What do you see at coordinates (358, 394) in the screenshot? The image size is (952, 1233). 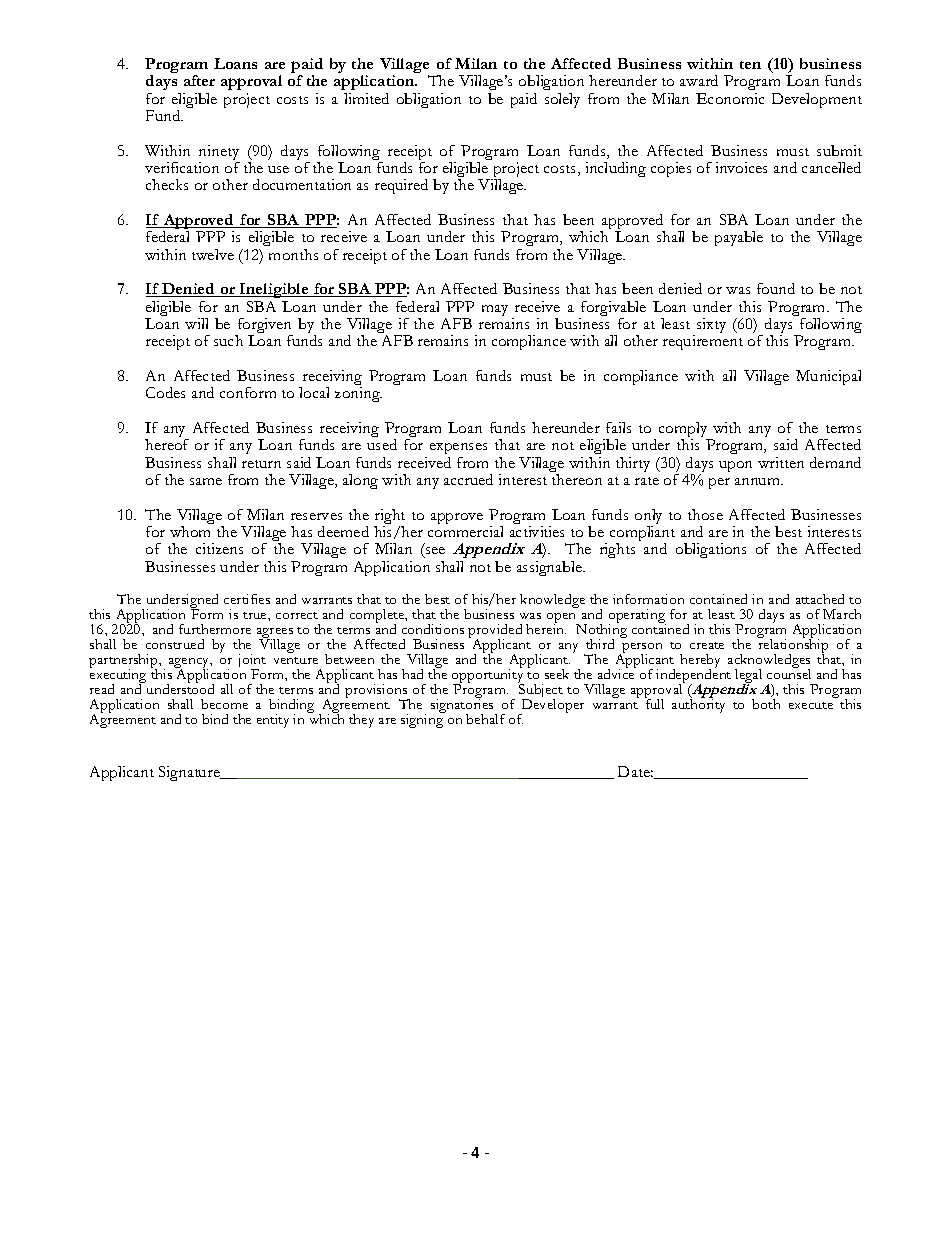 I see `zoning` at bounding box center [358, 394].
